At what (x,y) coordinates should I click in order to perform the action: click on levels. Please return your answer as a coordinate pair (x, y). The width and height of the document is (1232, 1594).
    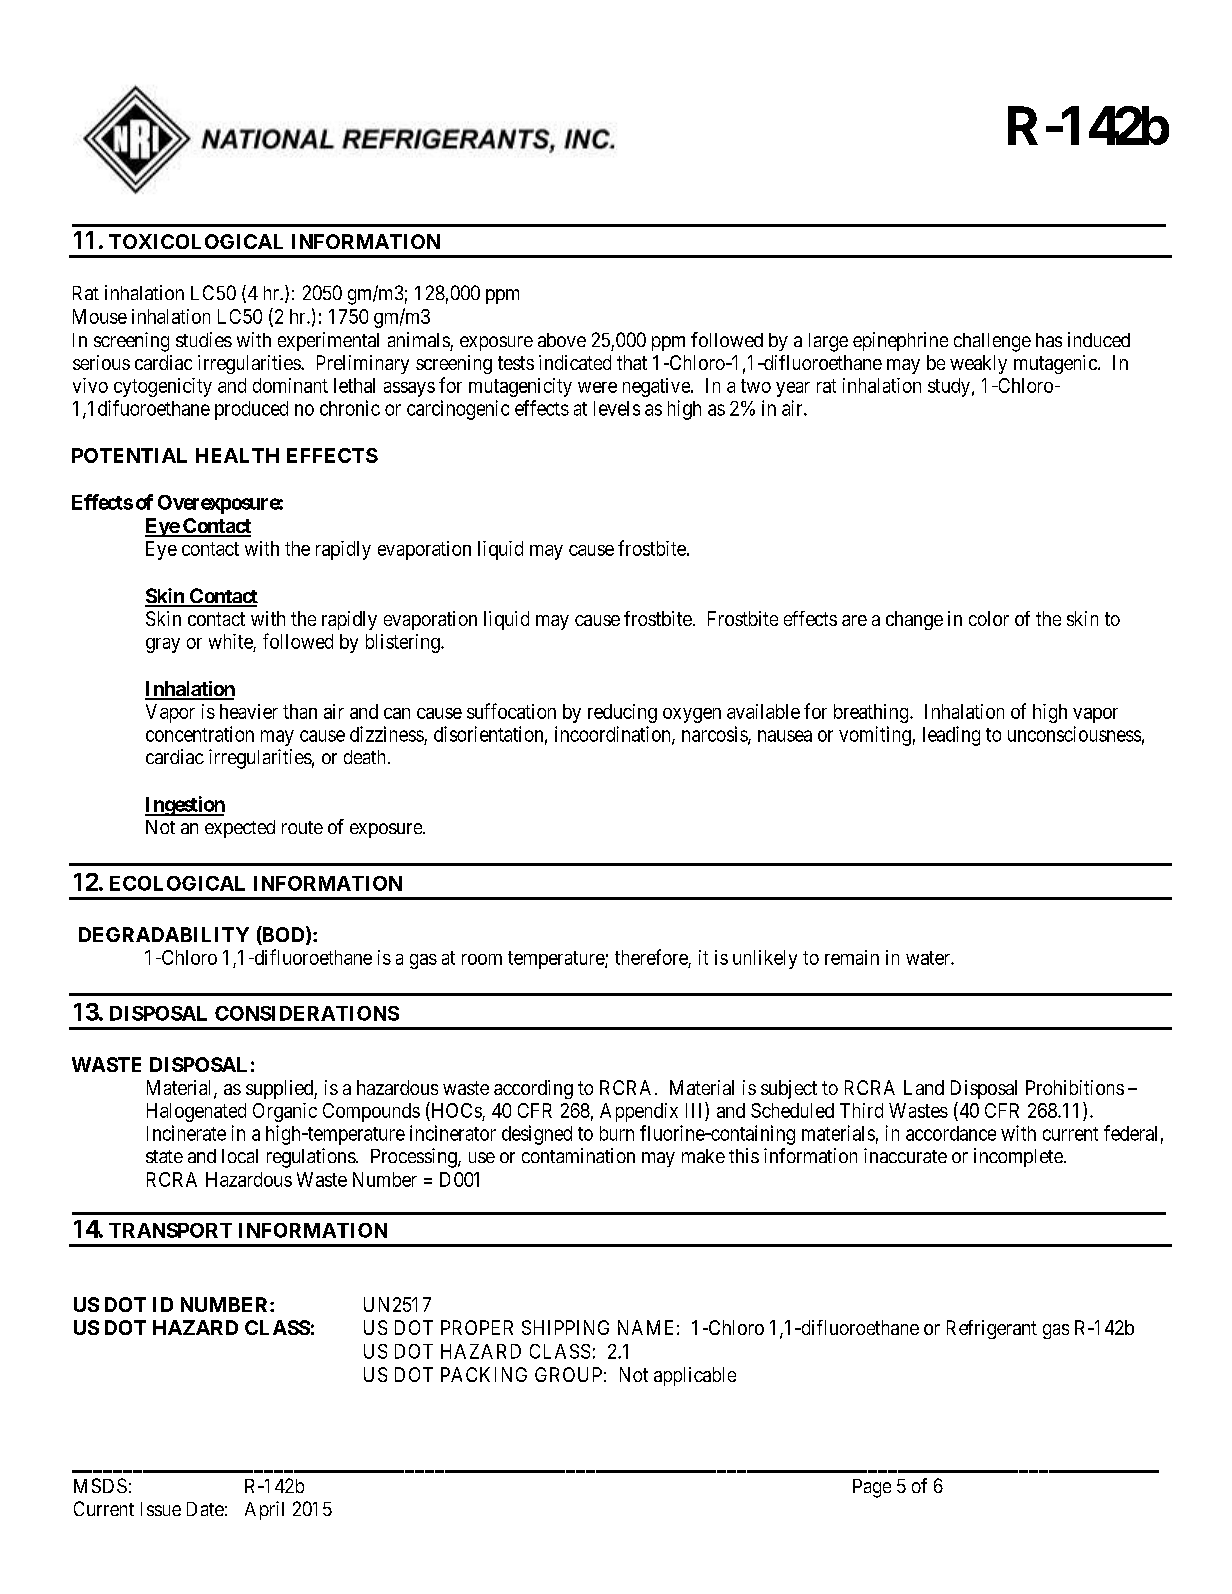
    Looking at the image, I should click on (617, 408).
